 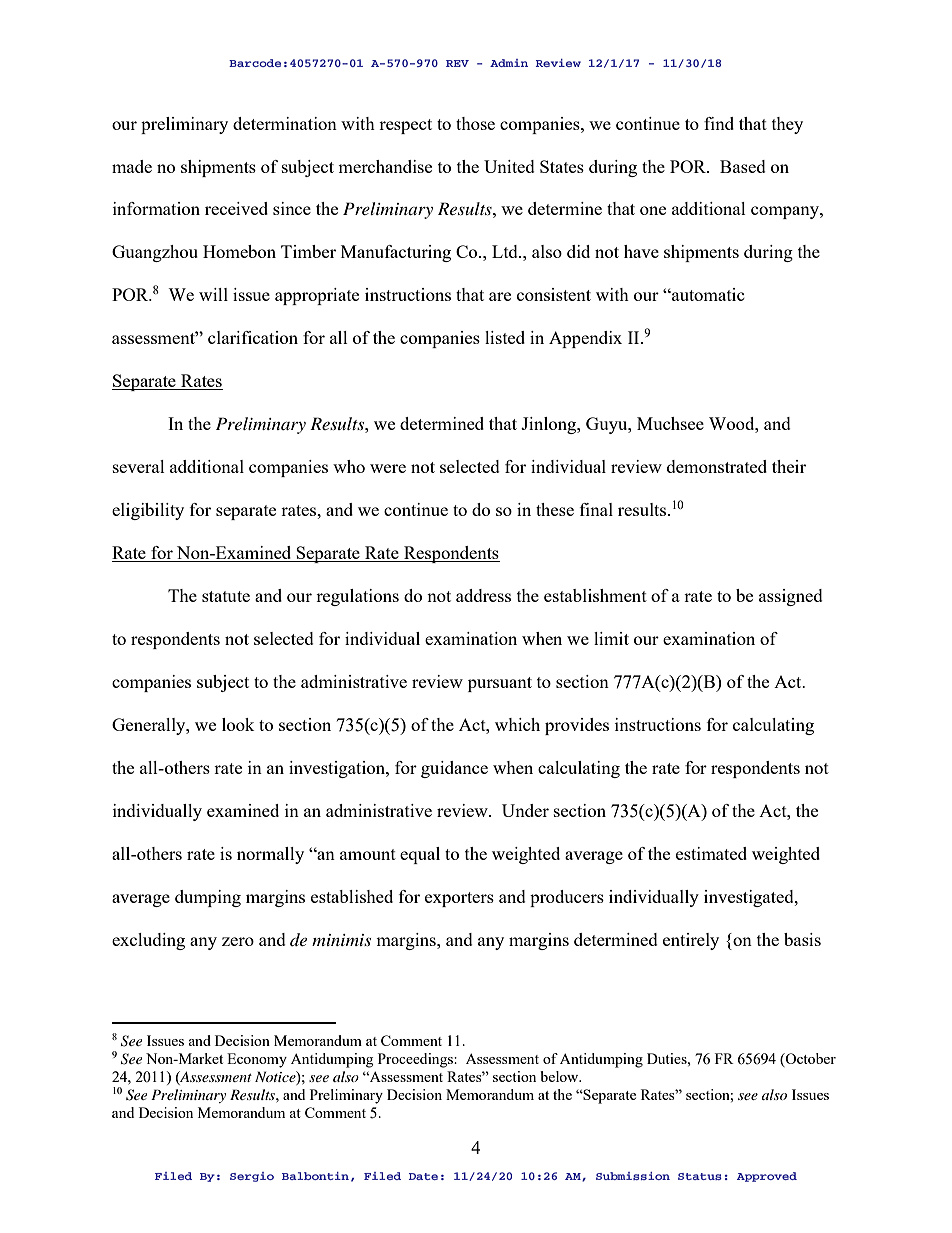 What do you see at coordinates (789, 466) in the image?
I see `their` at bounding box center [789, 466].
